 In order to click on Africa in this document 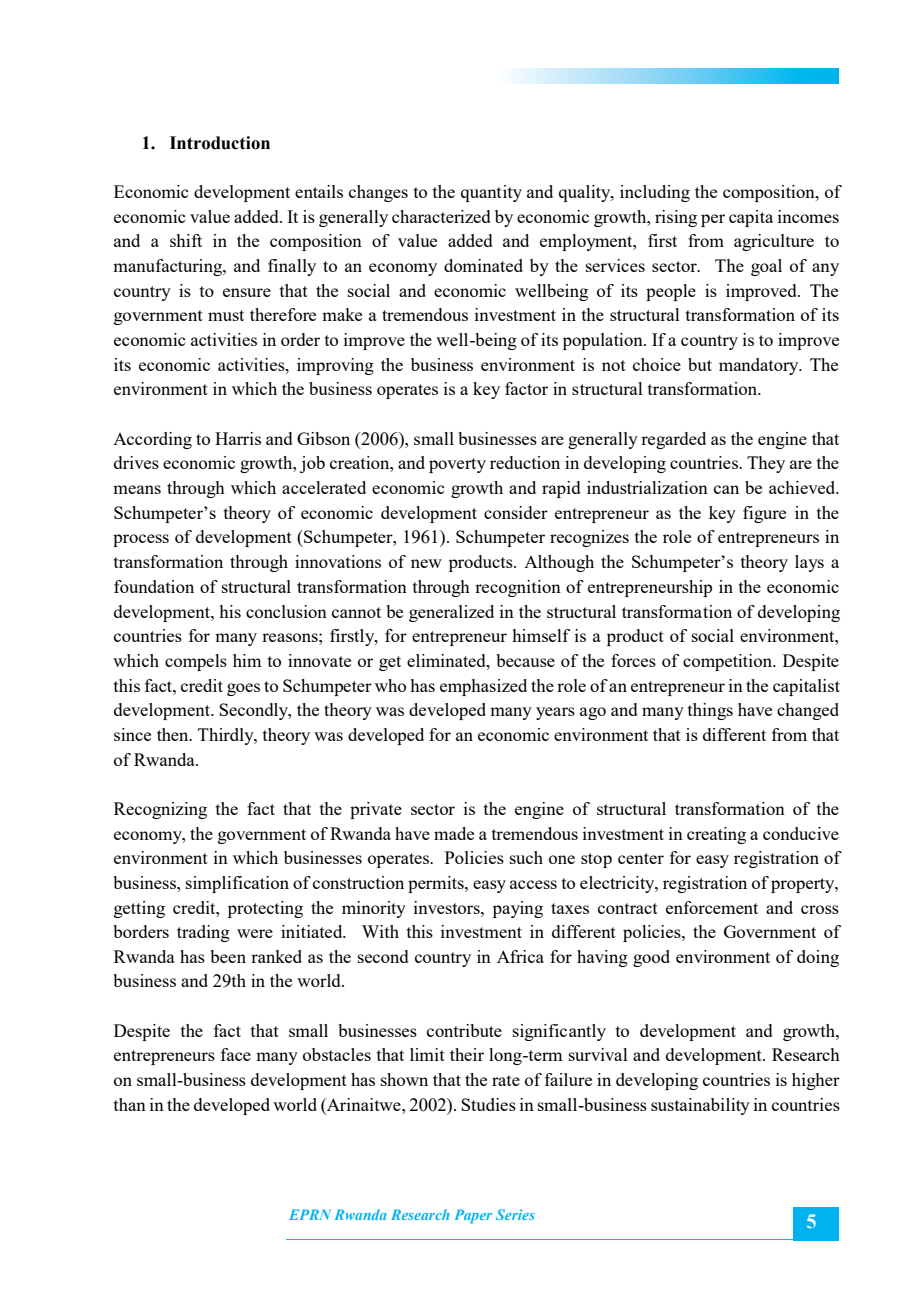, I will do `click(520, 956)`.
